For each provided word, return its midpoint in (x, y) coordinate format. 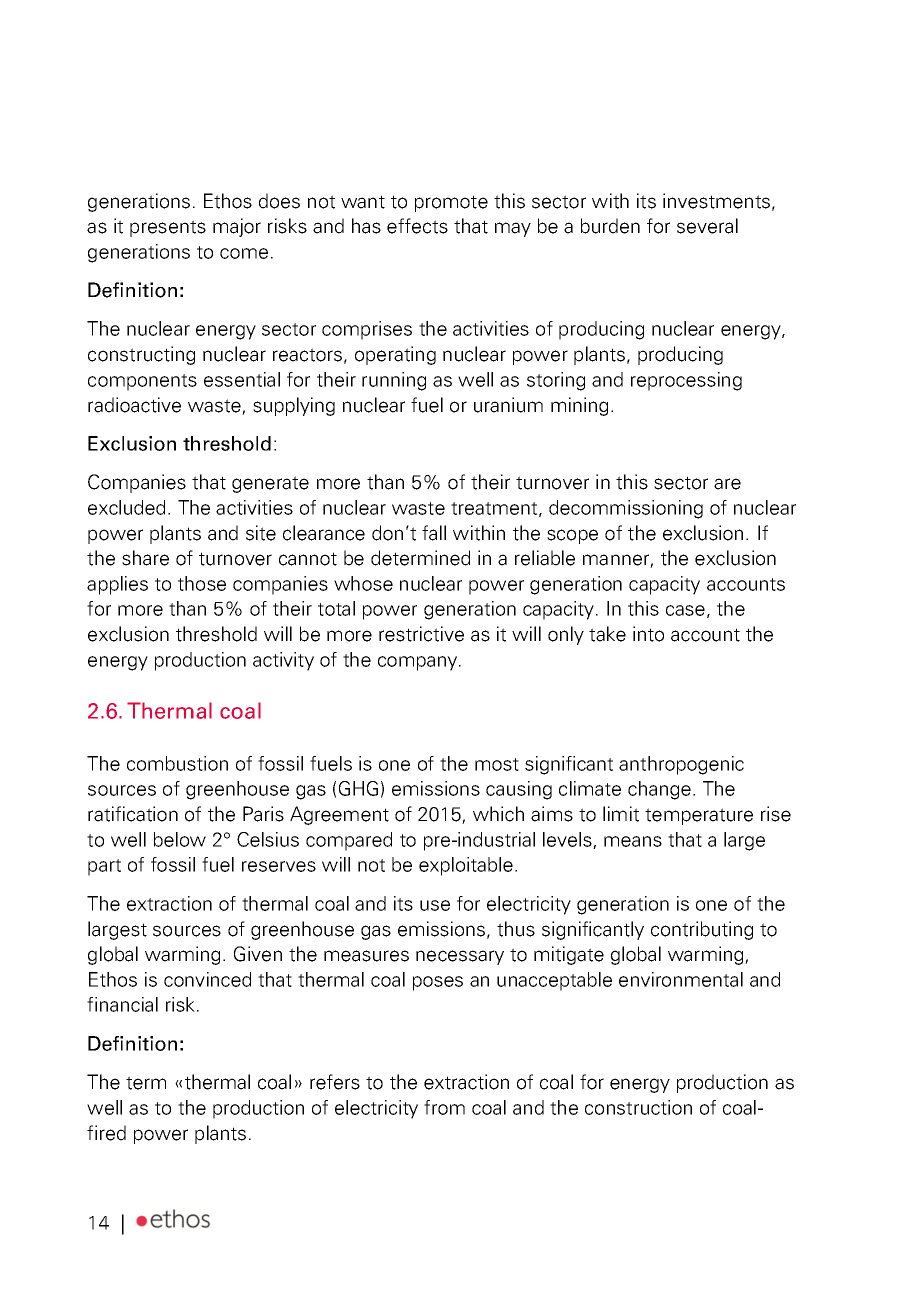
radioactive (134, 405)
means (633, 841)
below (180, 839)
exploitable (466, 866)
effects (417, 226)
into (648, 634)
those (202, 583)
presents (168, 228)
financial (122, 1004)
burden (610, 226)
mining (579, 406)
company (419, 663)
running (394, 381)
